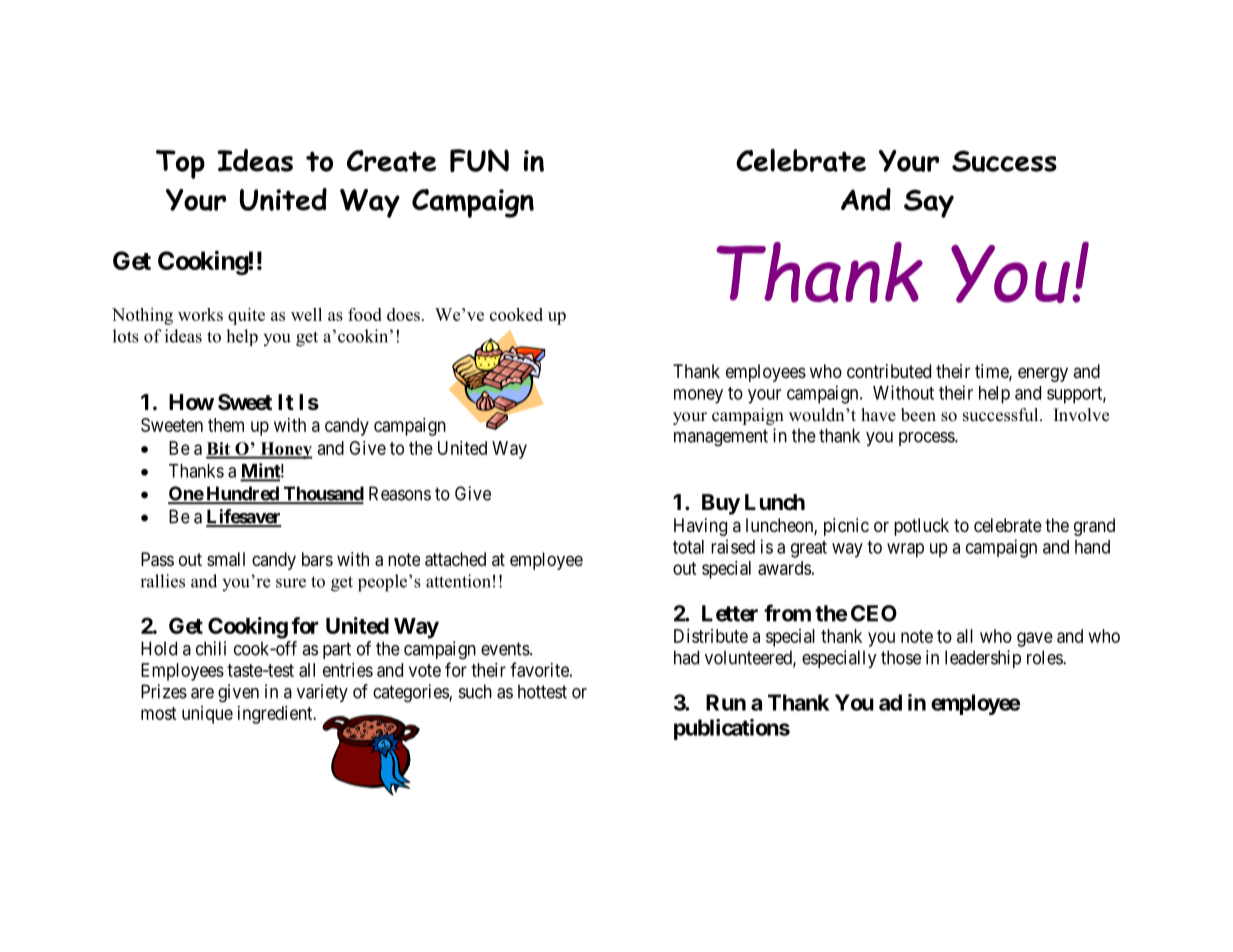 The width and height of the page is (1233, 952). Describe the element at coordinates (246, 316) in the page. I see `quite` at that location.
